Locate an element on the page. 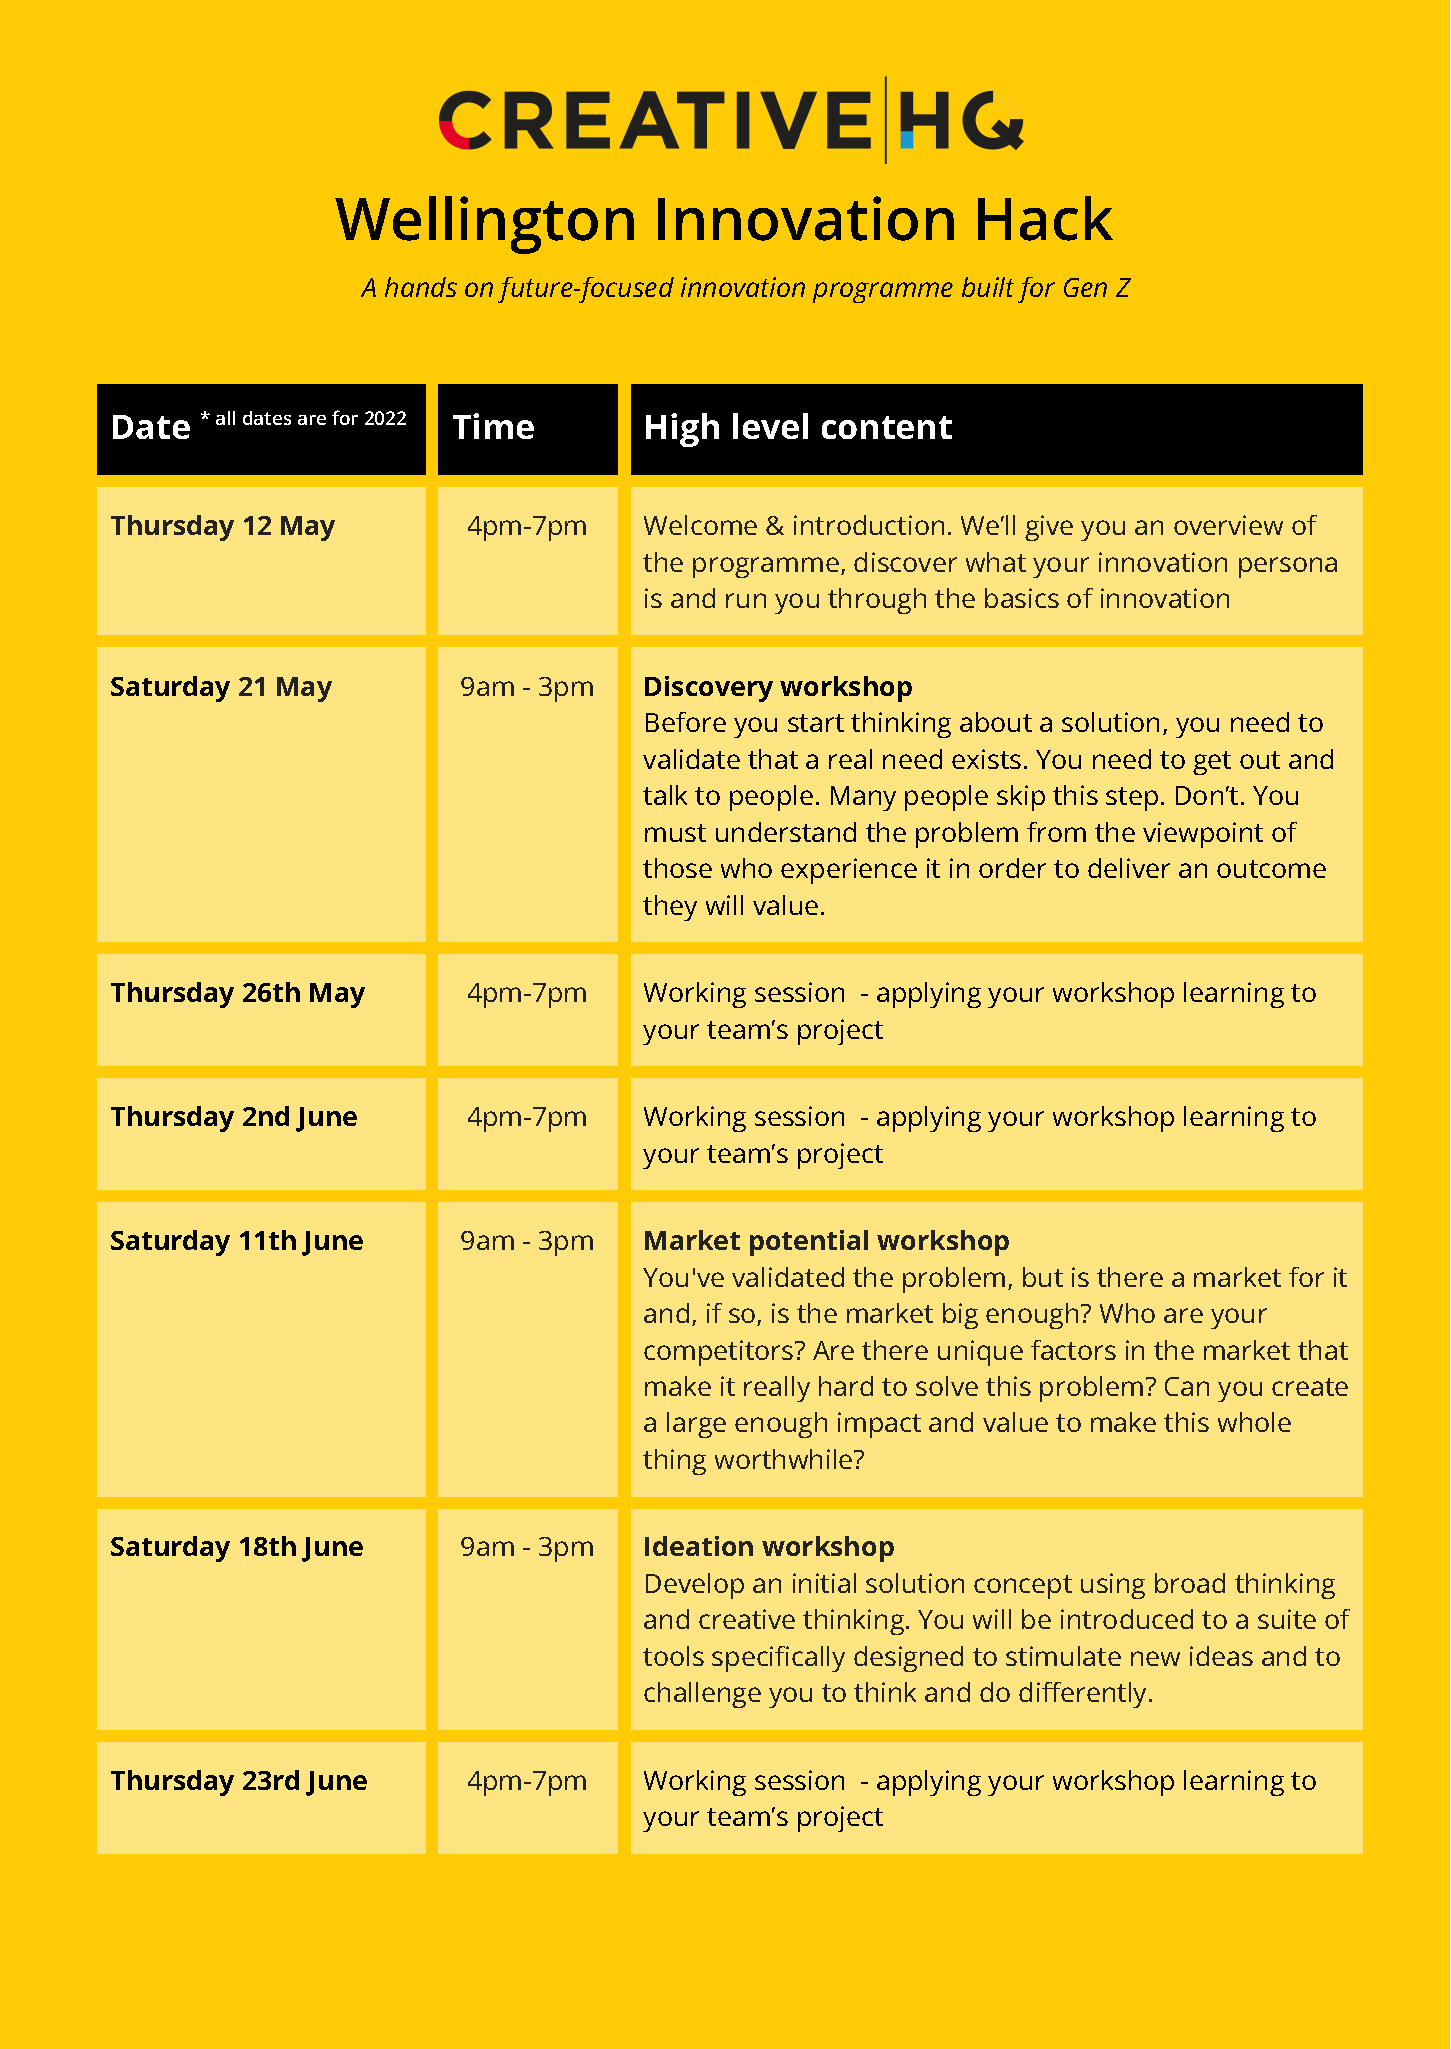 This document has width=1451, height=2049. they is located at coordinates (670, 908).
